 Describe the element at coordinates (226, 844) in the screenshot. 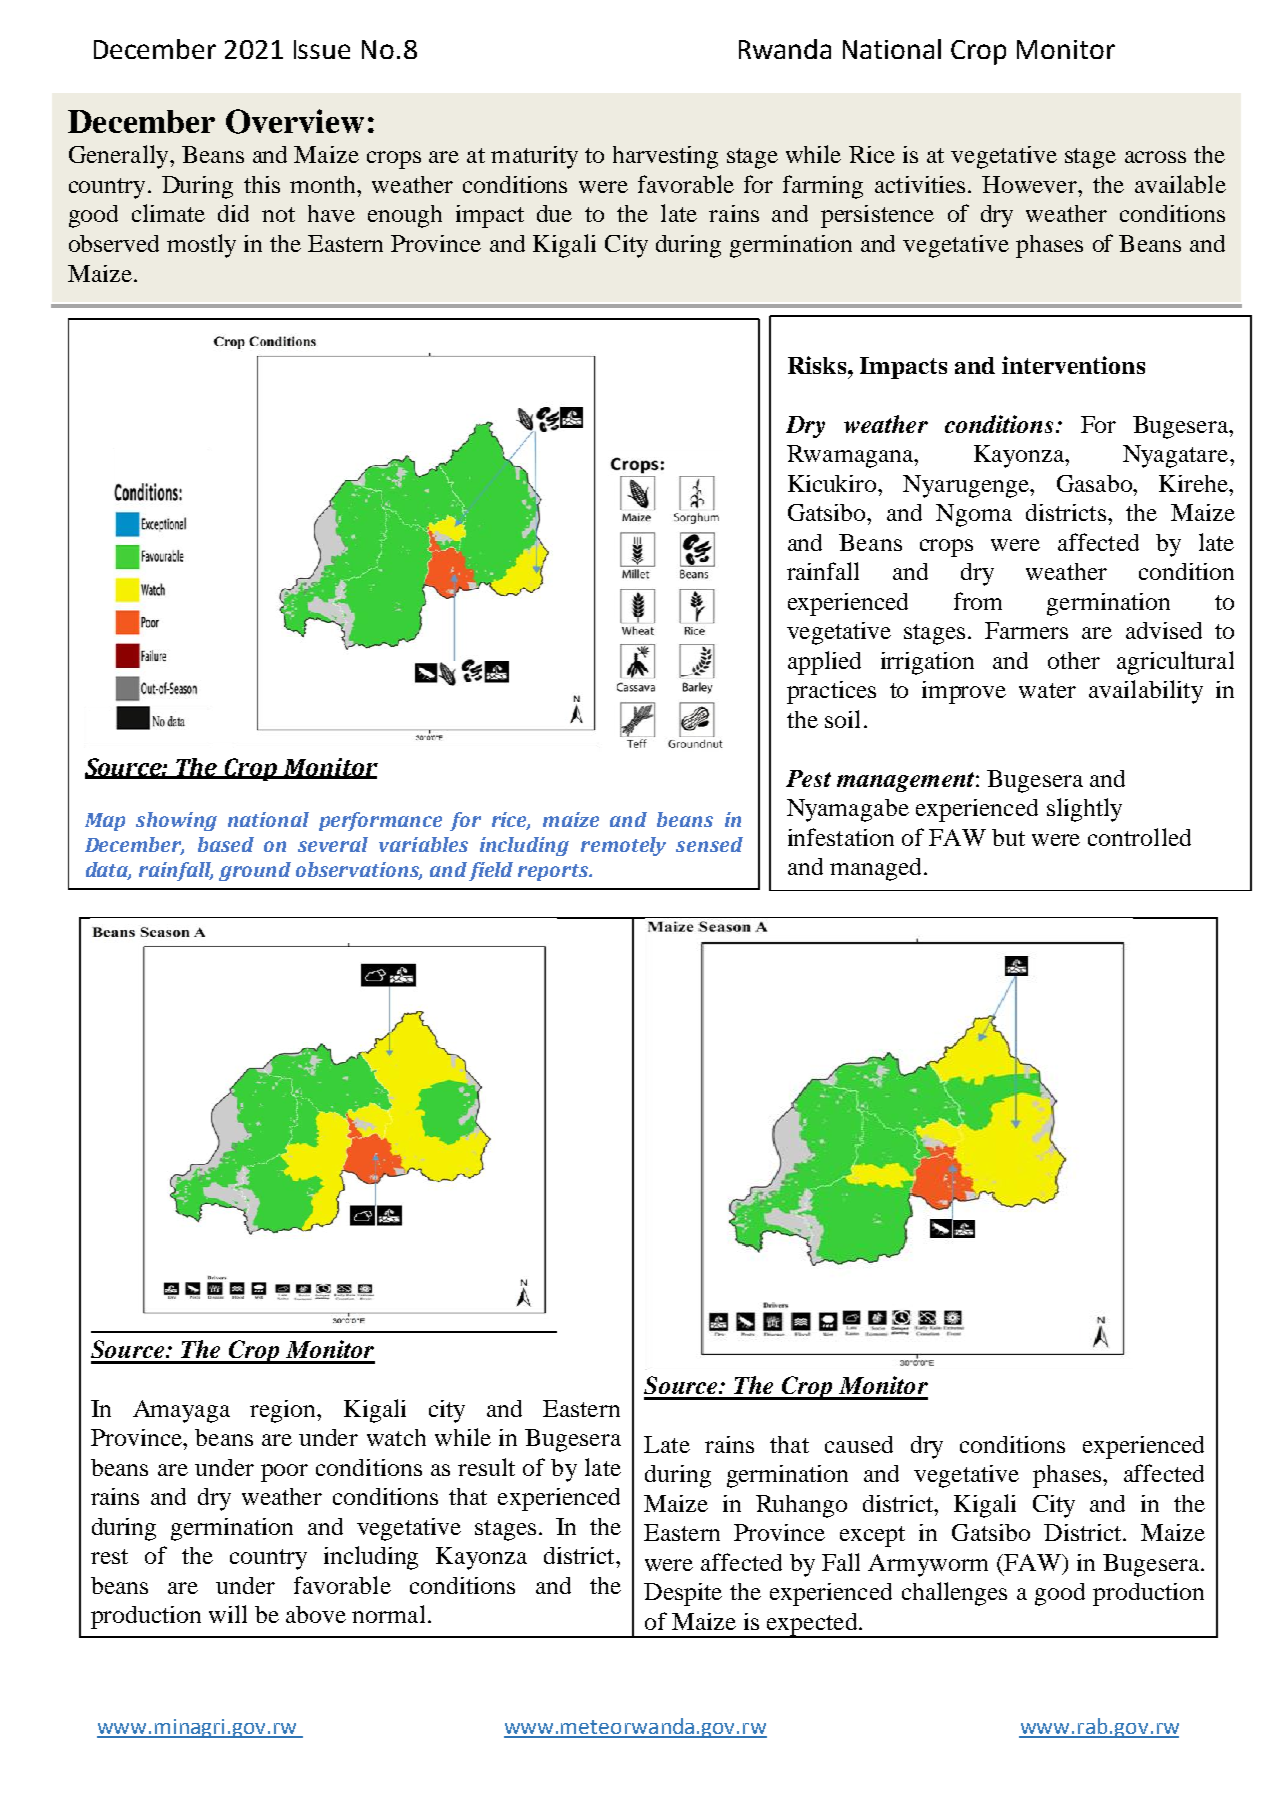

I see `based` at that location.
